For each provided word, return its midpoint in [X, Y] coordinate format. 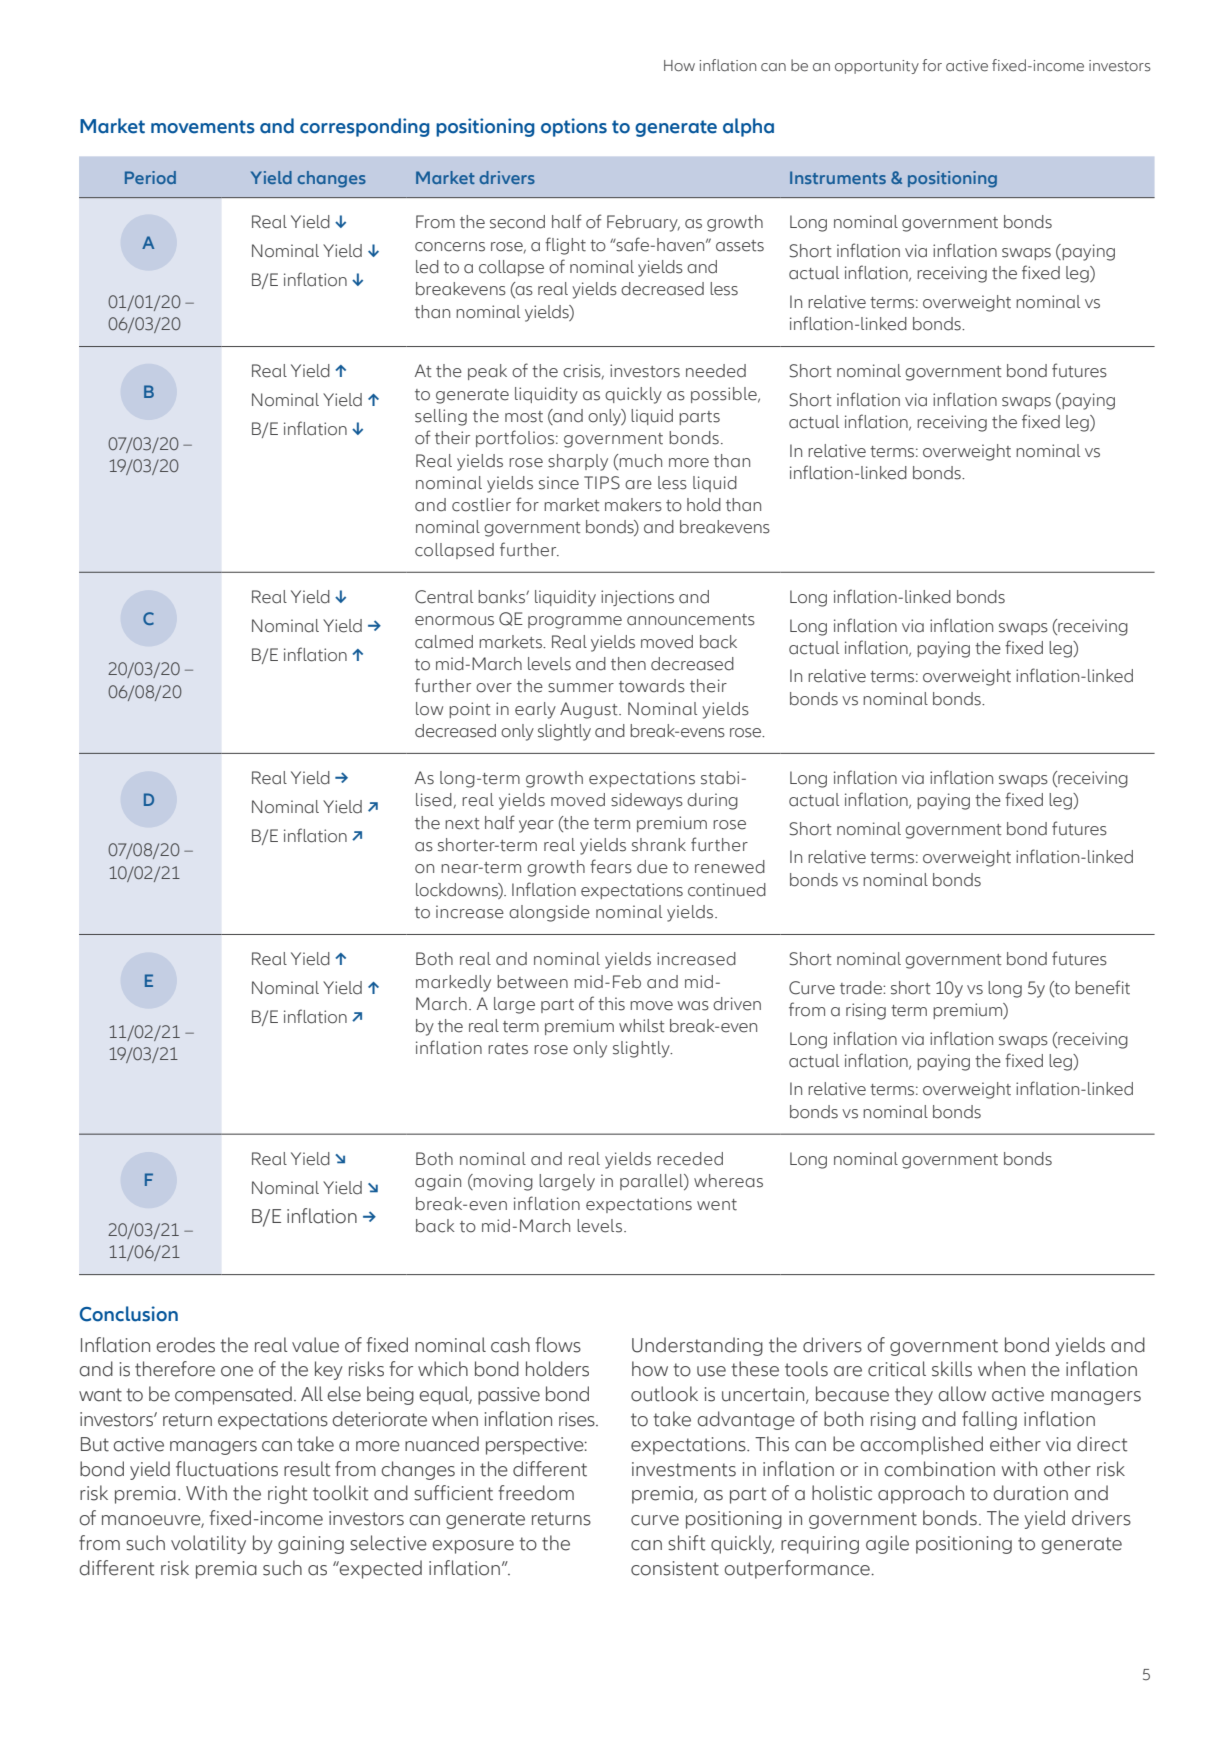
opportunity [877, 67]
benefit [1102, 987]
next [462, 824]
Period [150, 177]
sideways [647, 801]
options [574, 127]
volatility [208, 1544]
